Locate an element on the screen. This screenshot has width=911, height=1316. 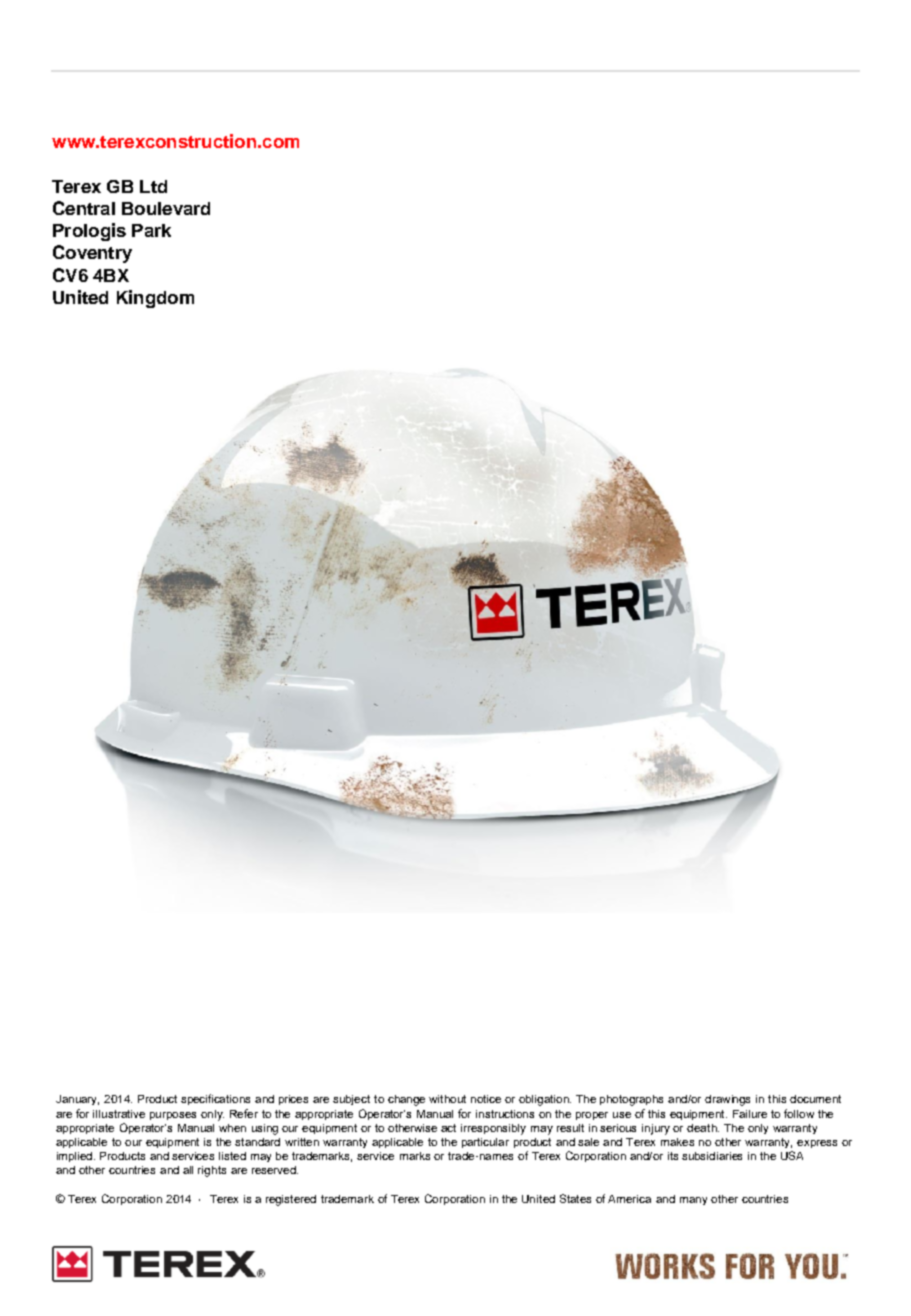
subsidiaries is located at coordinates (712, 1156).
